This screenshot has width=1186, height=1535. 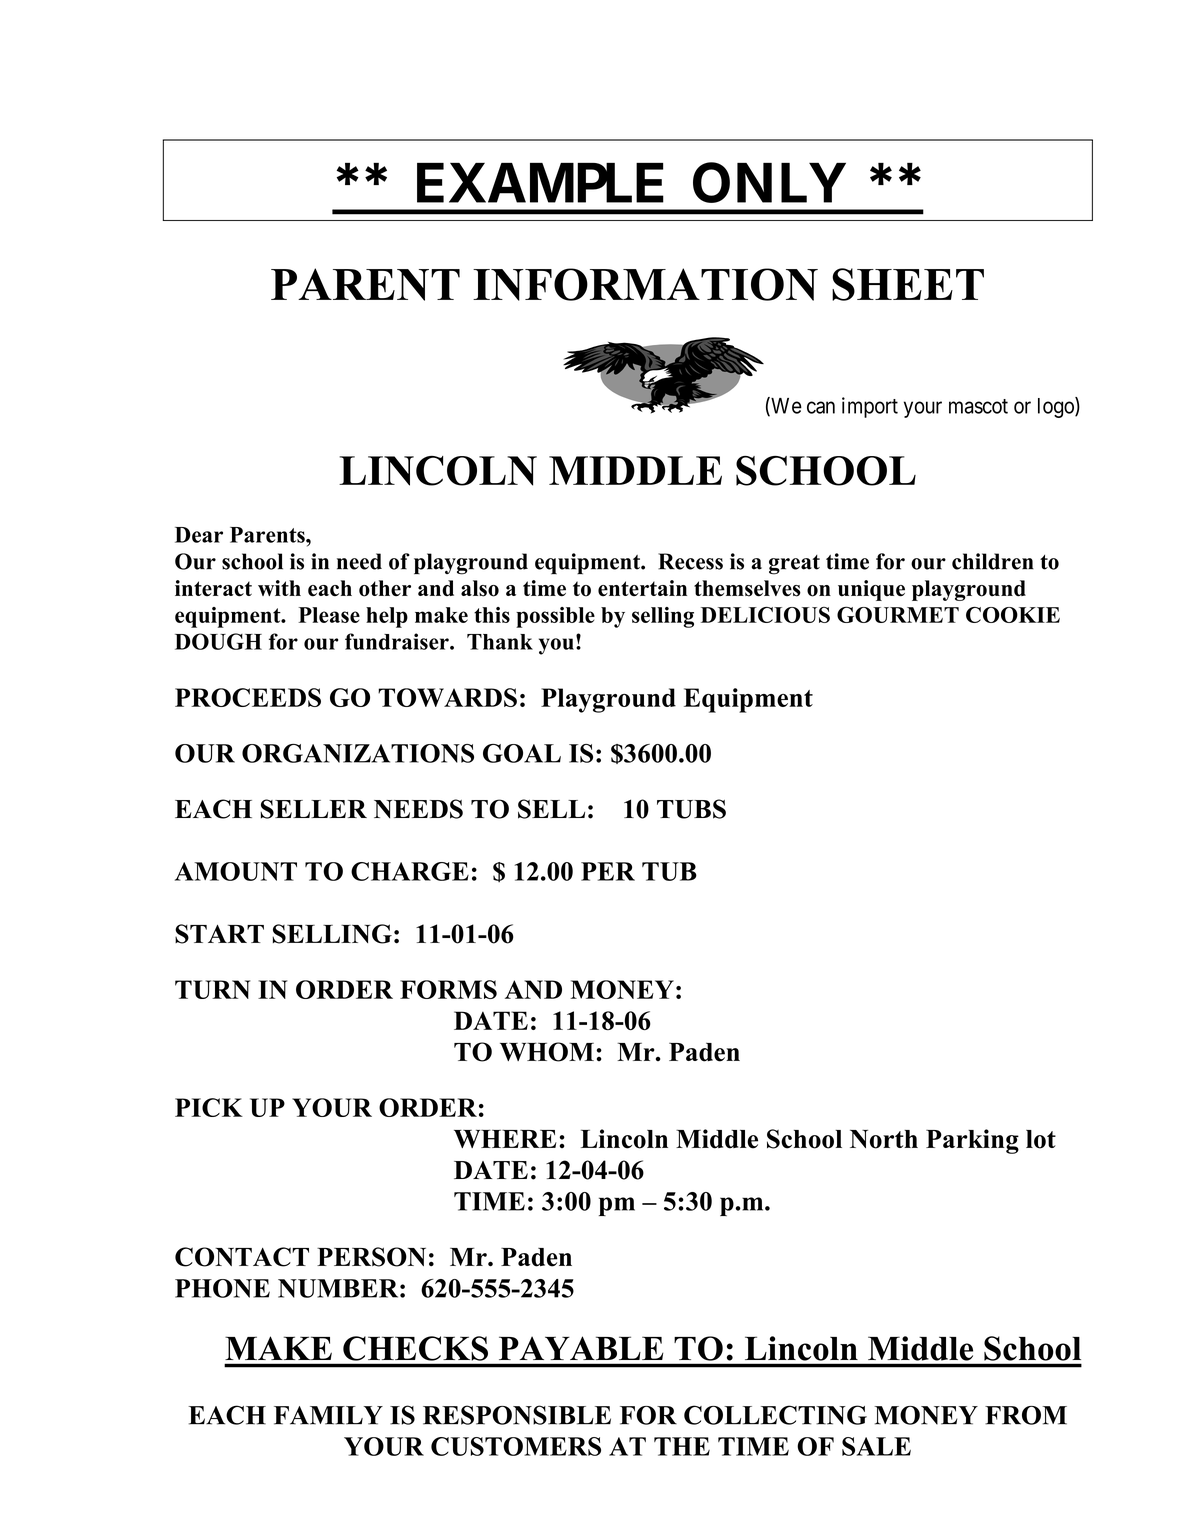 What do you see at coordinates (1013, 615) in the screenshot?
I see `COOKIE` at bounding box center [1013, 615].
